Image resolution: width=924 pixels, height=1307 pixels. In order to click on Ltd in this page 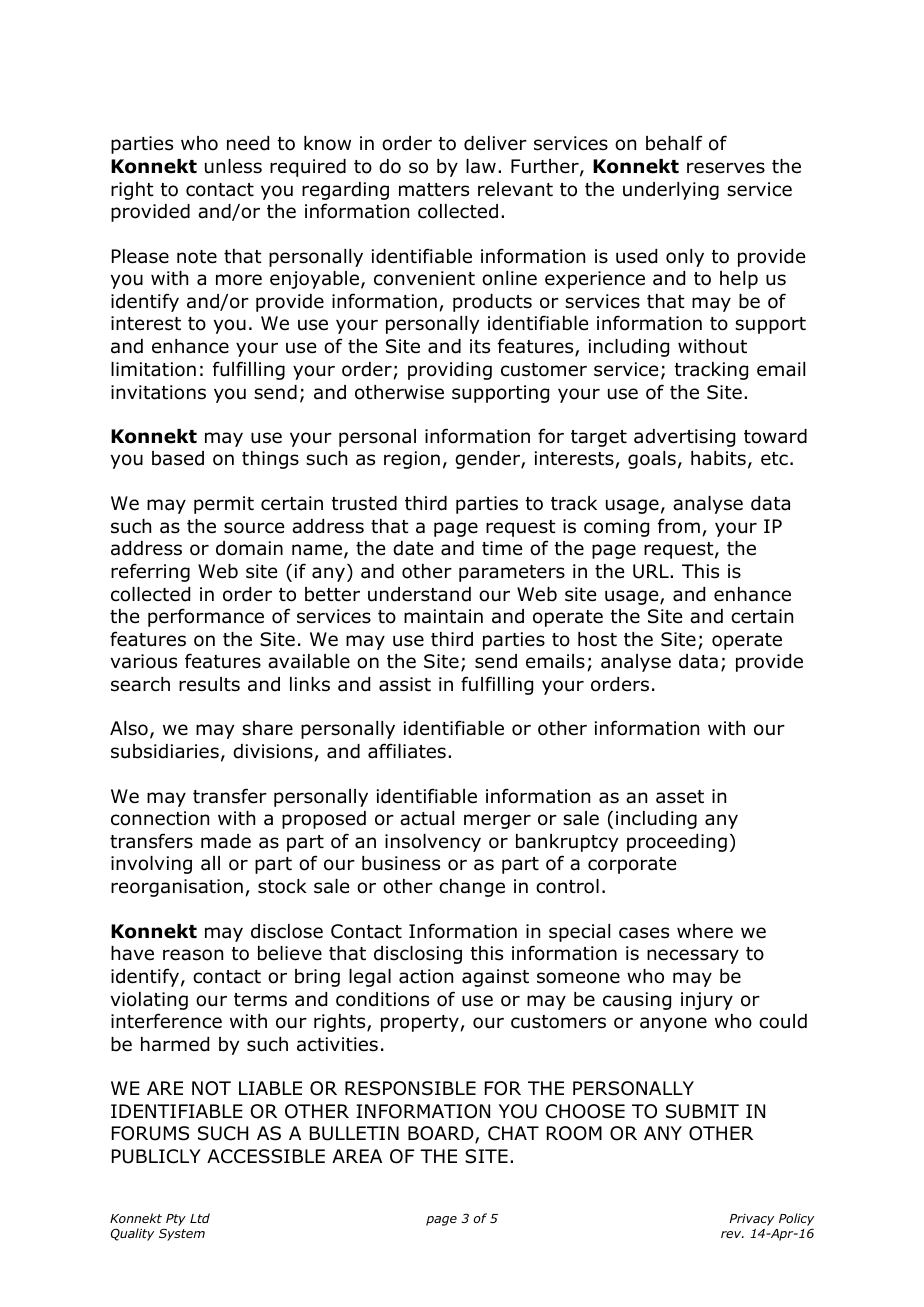, I will do `click(200, 1218)`.
